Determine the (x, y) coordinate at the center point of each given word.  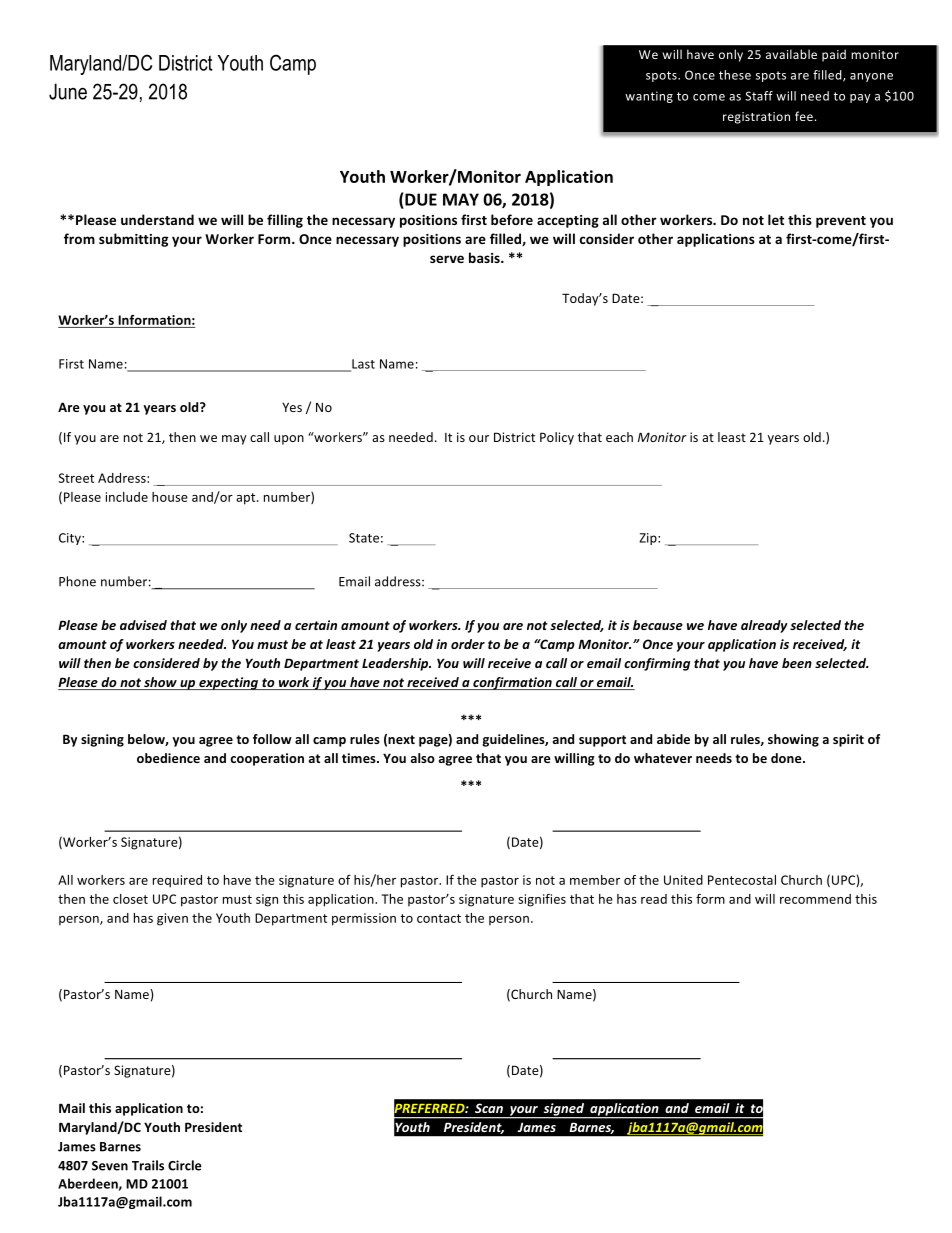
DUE (420, 199)
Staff (759, 96)
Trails (148, 1165)
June (68, 91)
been (797, 663)
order (468, 644)
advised (143, 625)
